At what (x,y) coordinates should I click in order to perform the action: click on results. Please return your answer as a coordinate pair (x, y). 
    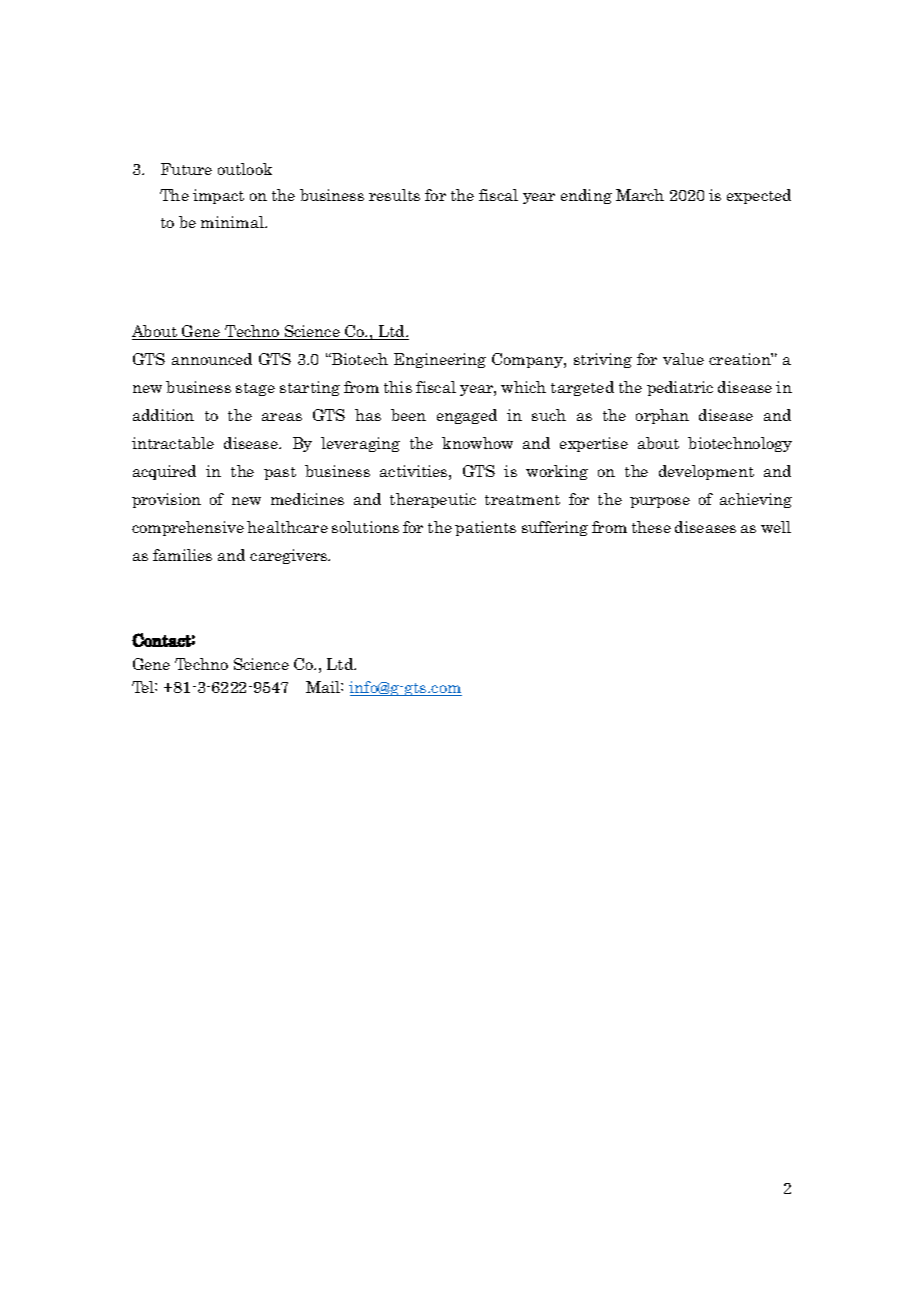
    Looking at the image, I should click on (394, 195).
